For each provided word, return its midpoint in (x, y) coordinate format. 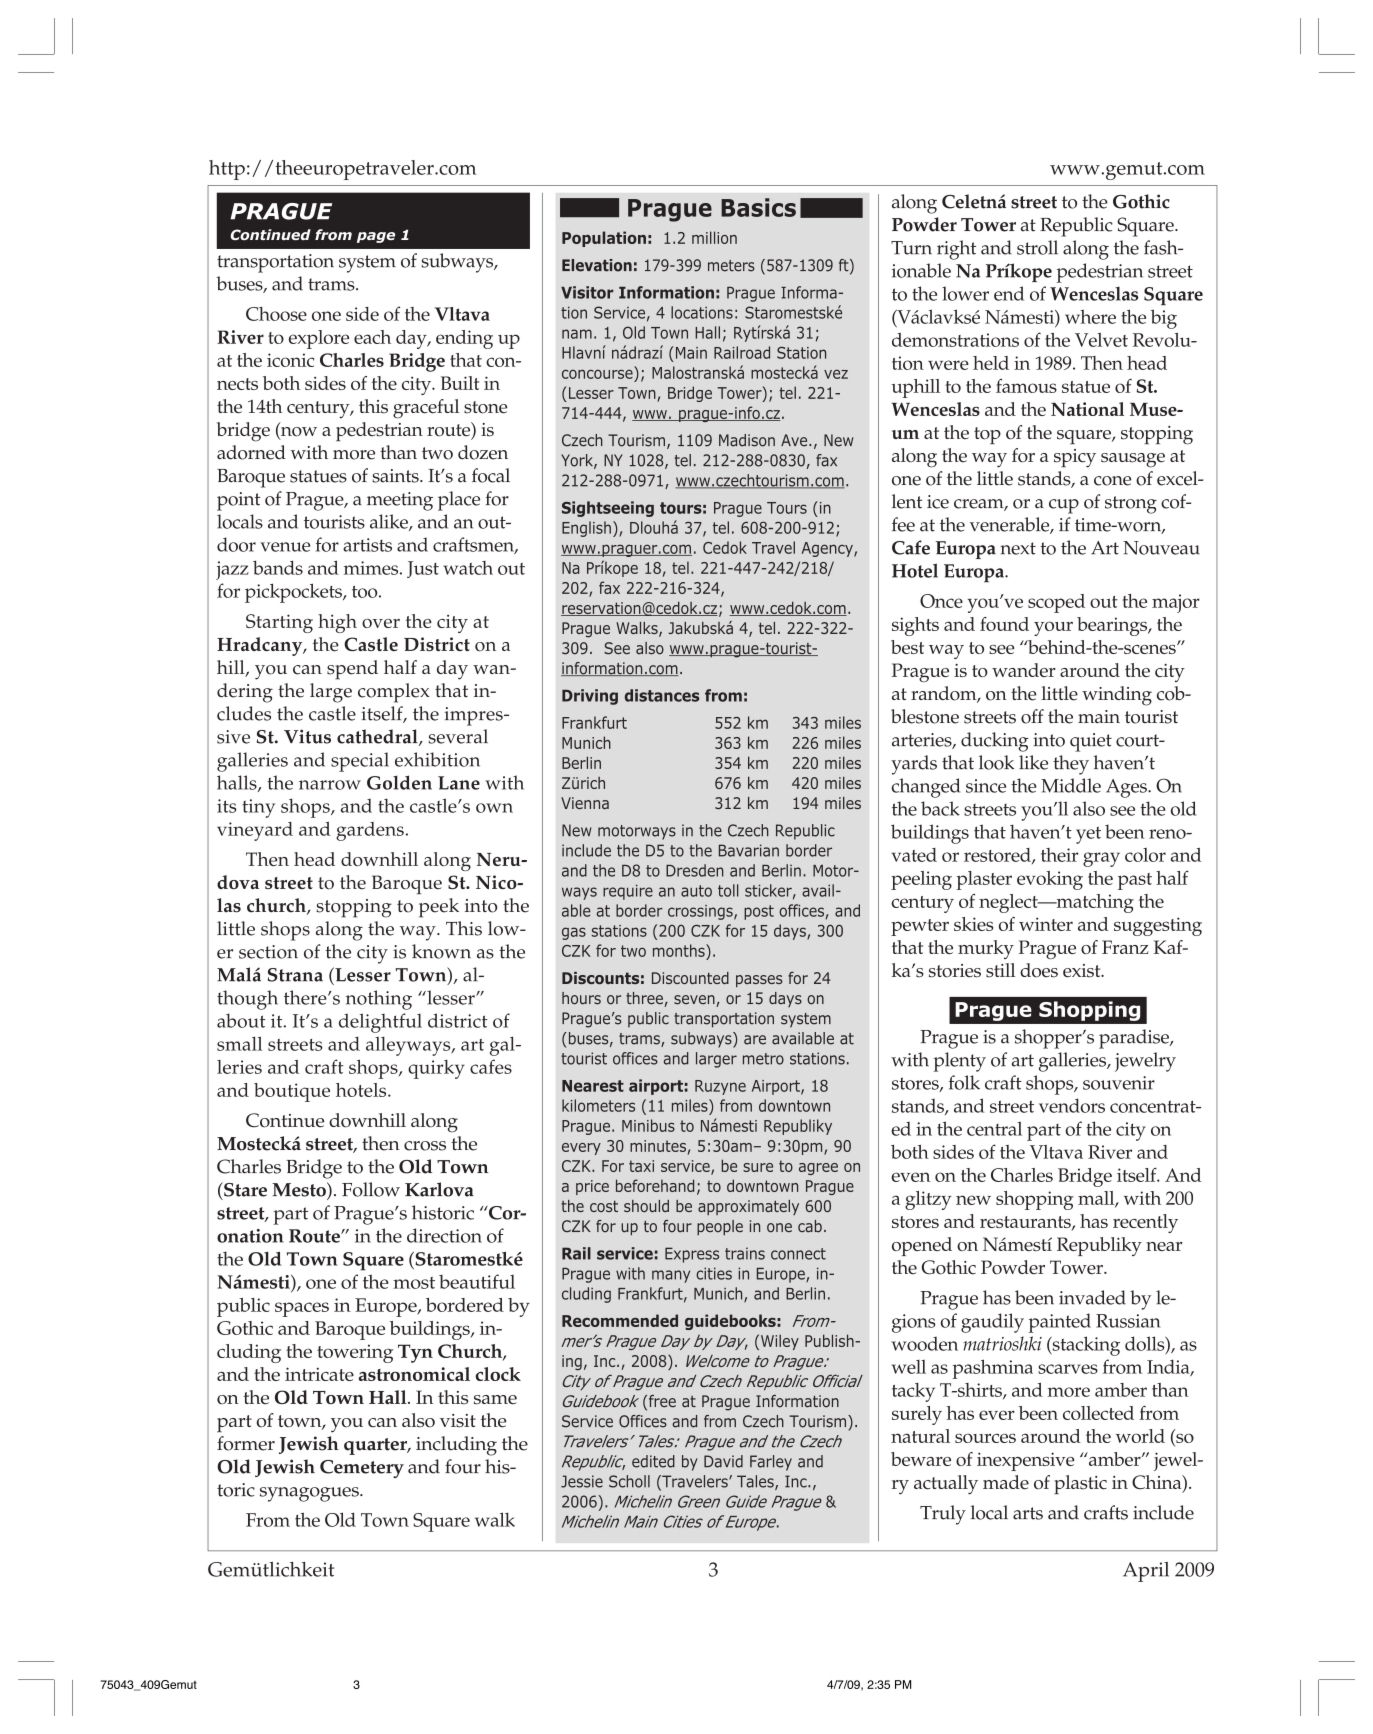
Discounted (690, 978)
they (1071, 765)
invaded (1092, 1297)
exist (1083, 971)
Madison (747, 440)
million (714, 237)
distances (662, 695)
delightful (380, 1023)
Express (692, 1255)
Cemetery (362, 1469)
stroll (1037, 247)
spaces (302, 1309)
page (376, 237)
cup (1064, 506)
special (360, 762)
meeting (400, 501)
